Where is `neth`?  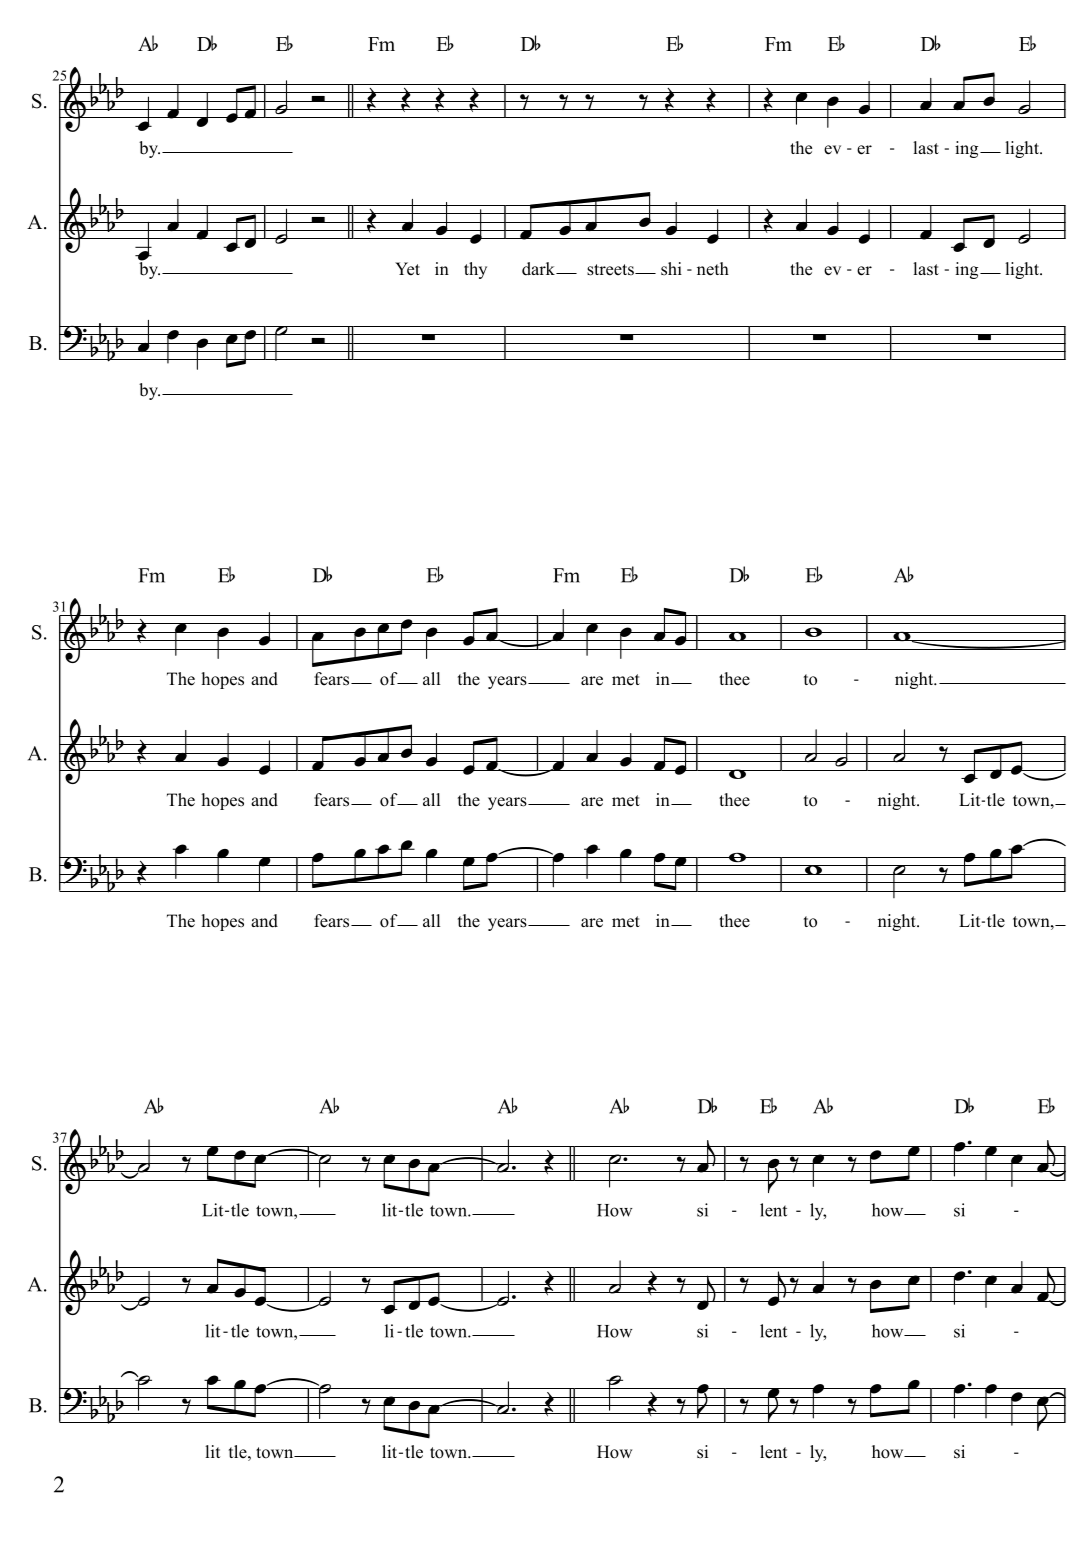 neth is located at coordinates (713, 269).
